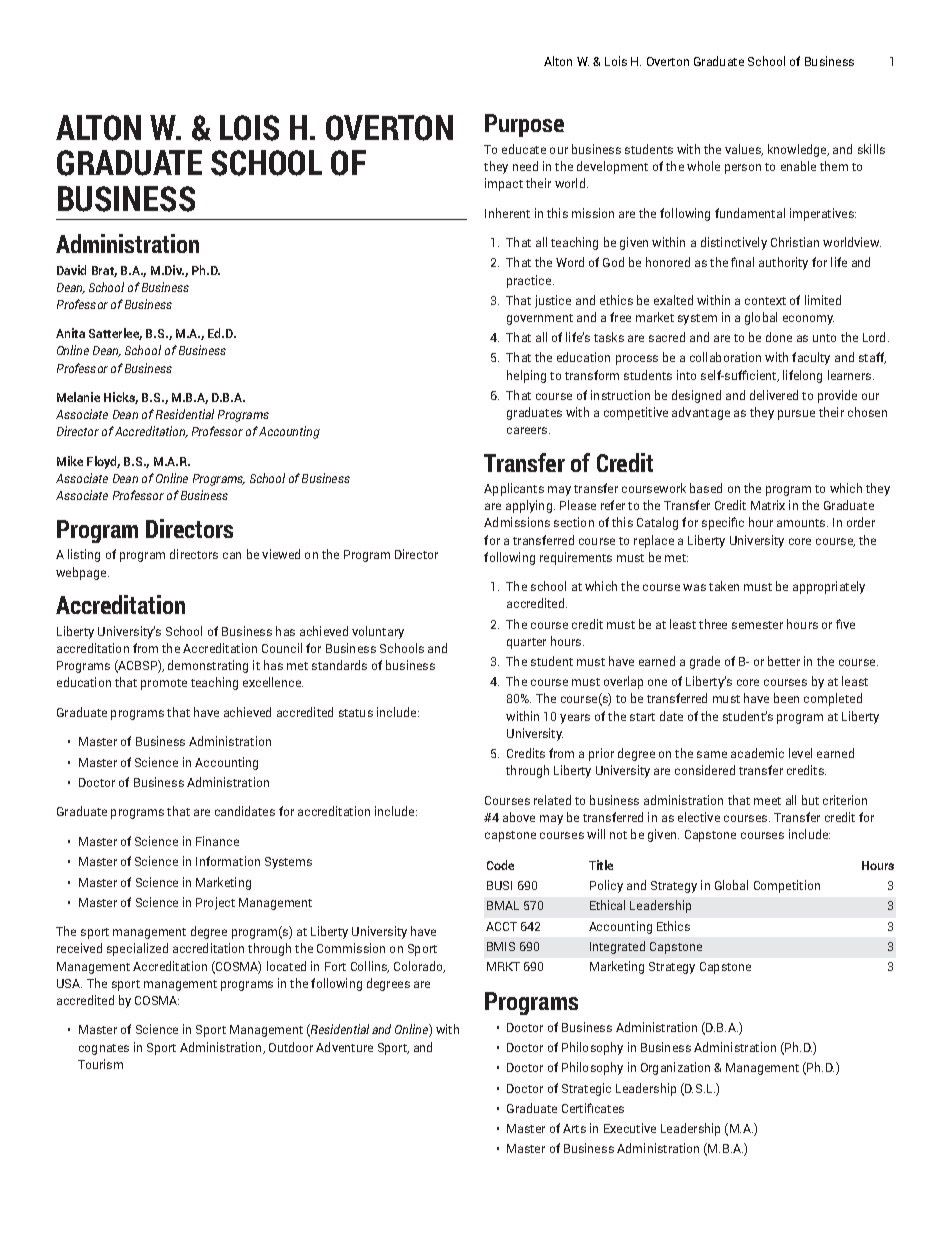 The width and height of the screenshot is (952, 1233). What do you see at coordinates (675, 1068) in the screenshot?
I see `Organization` at bounding box center [675, 1068].
